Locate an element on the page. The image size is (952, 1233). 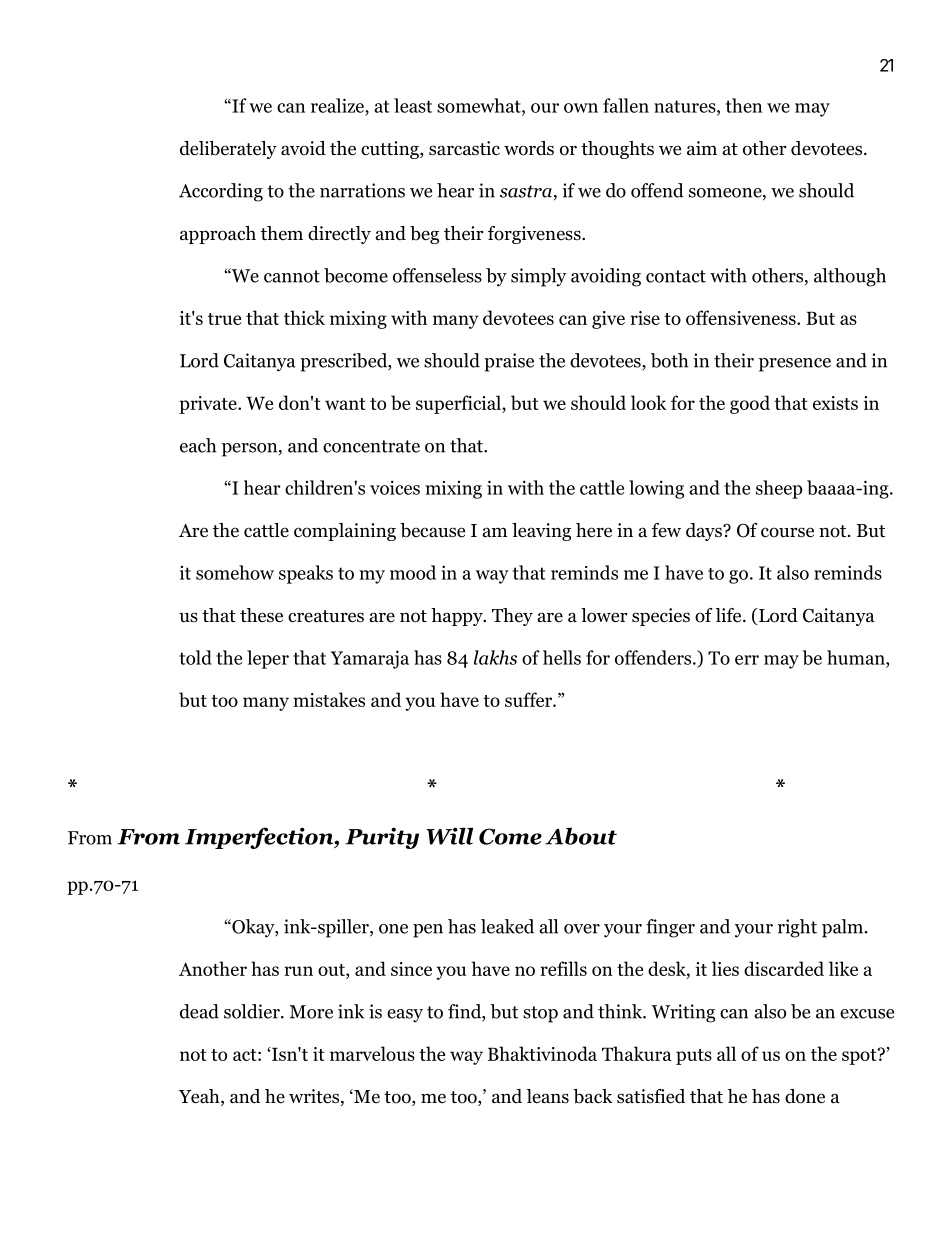
err is located at coordinates (747, 660).
